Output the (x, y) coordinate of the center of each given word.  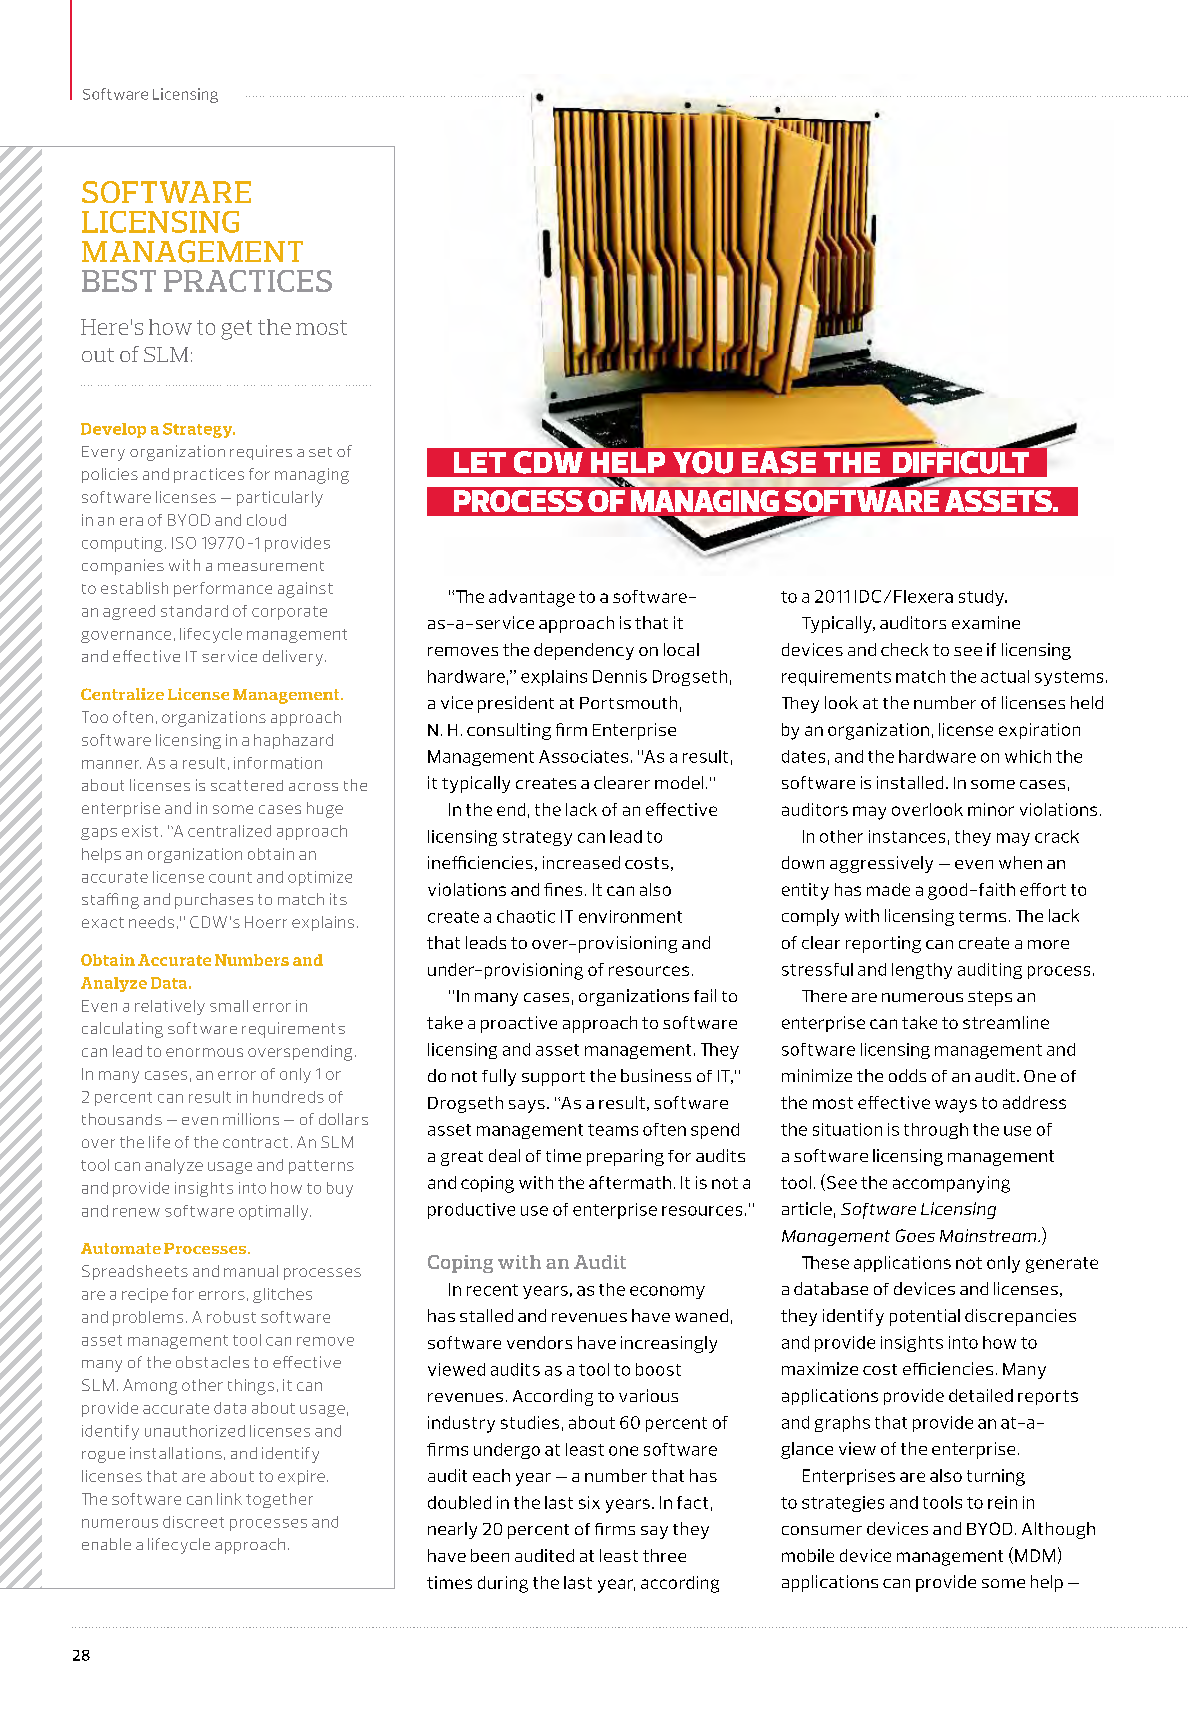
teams (613, 1130)
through (936, 1131)
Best (119, 281)
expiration (1039, 731)
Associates (583, 756)
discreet (193, 1522)
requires (261, 452)
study (982, 598)
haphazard (293, 741)
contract (255, 1142)
